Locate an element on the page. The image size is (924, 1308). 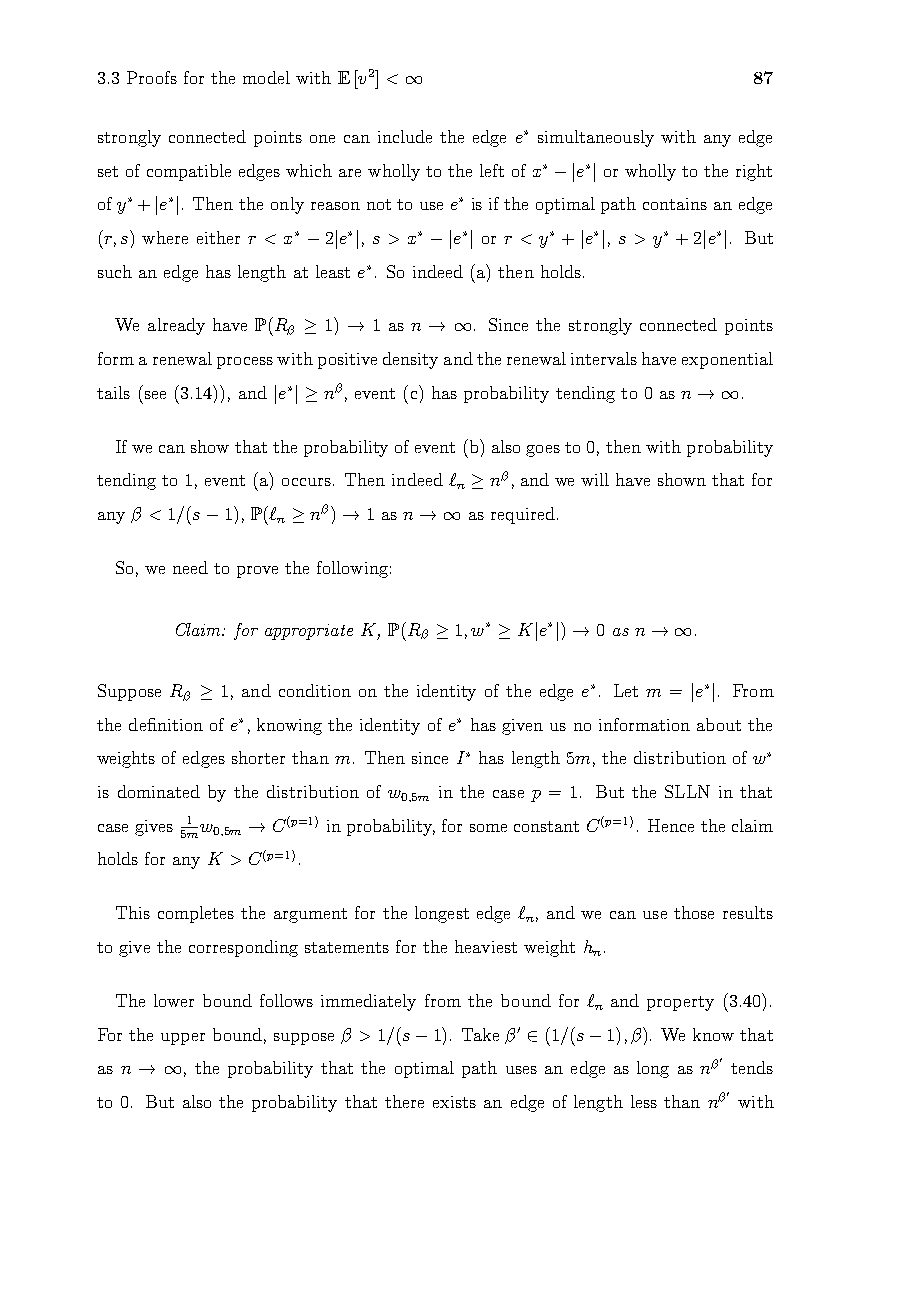
simultaneously is located at coordinates (596, 138).
